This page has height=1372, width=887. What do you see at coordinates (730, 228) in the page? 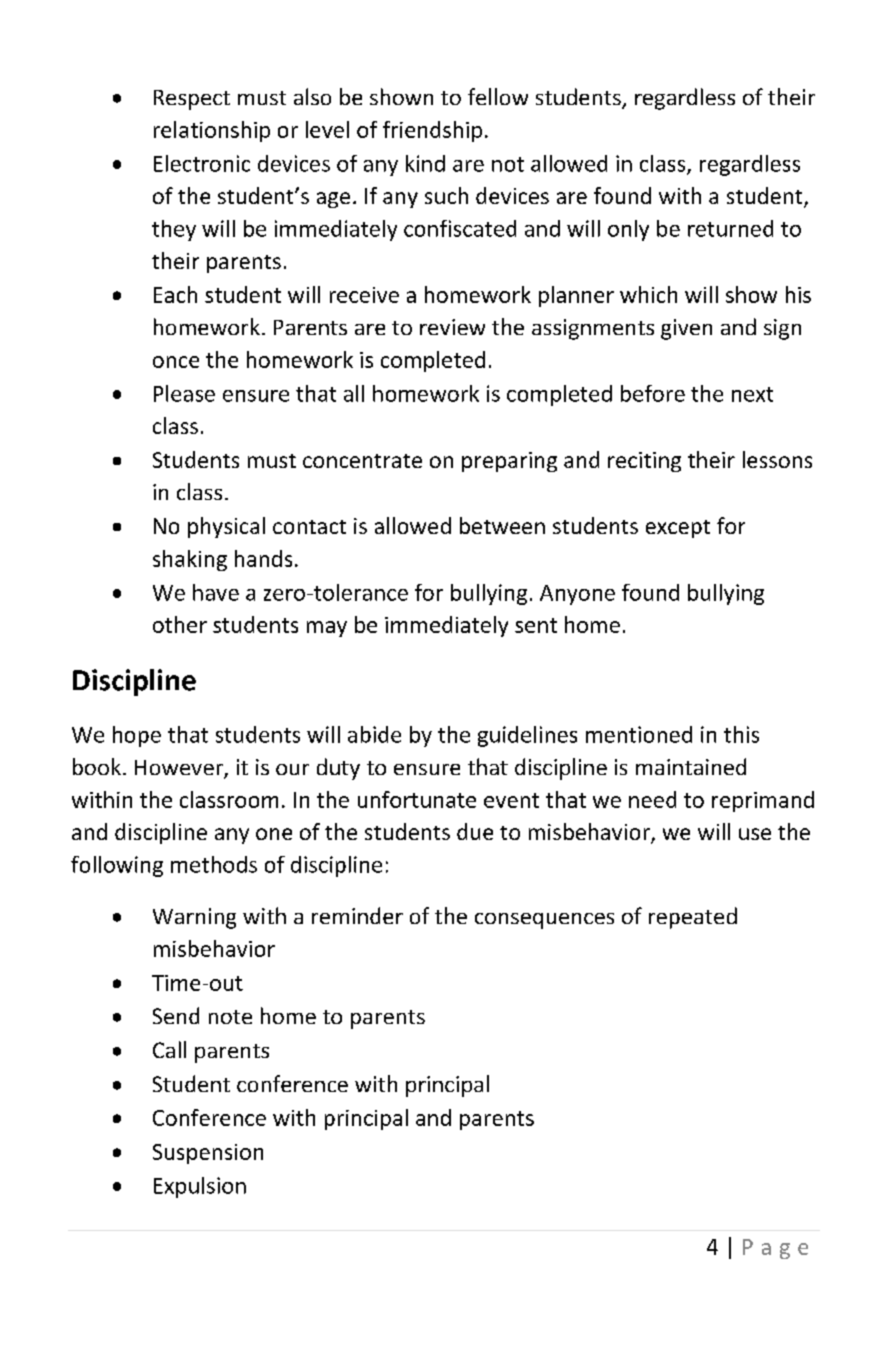
I see `returned` at bounding box center [730, 228].
